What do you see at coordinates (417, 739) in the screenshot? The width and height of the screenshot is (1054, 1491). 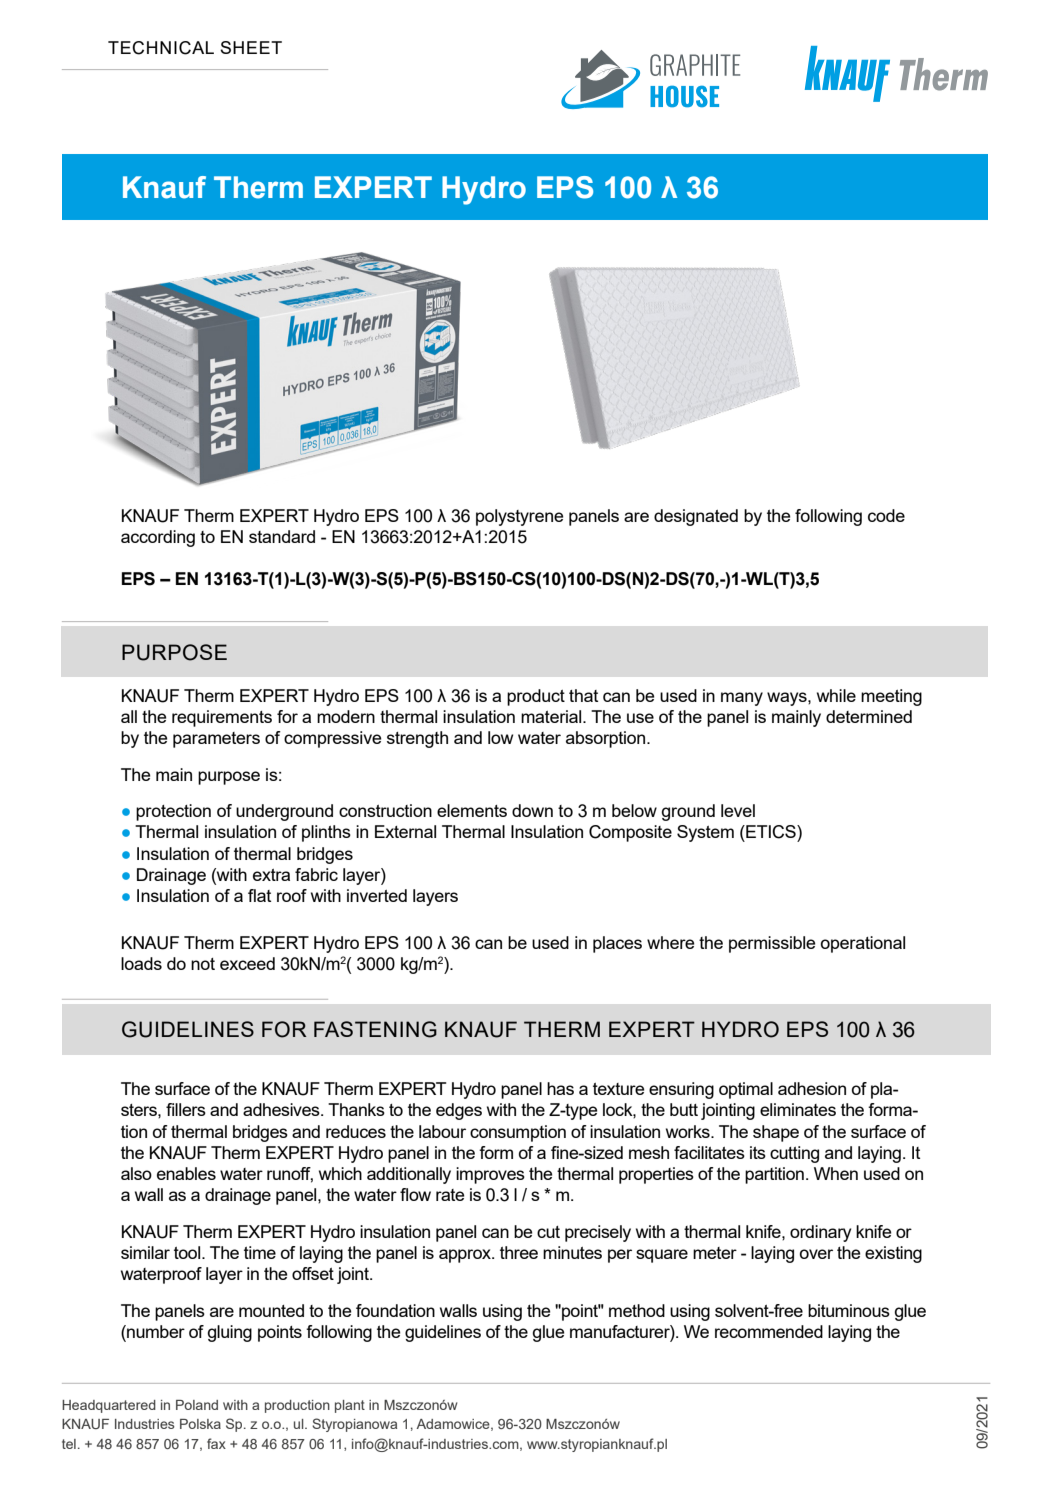 I see `strength` at bounding box center [417, 739].
